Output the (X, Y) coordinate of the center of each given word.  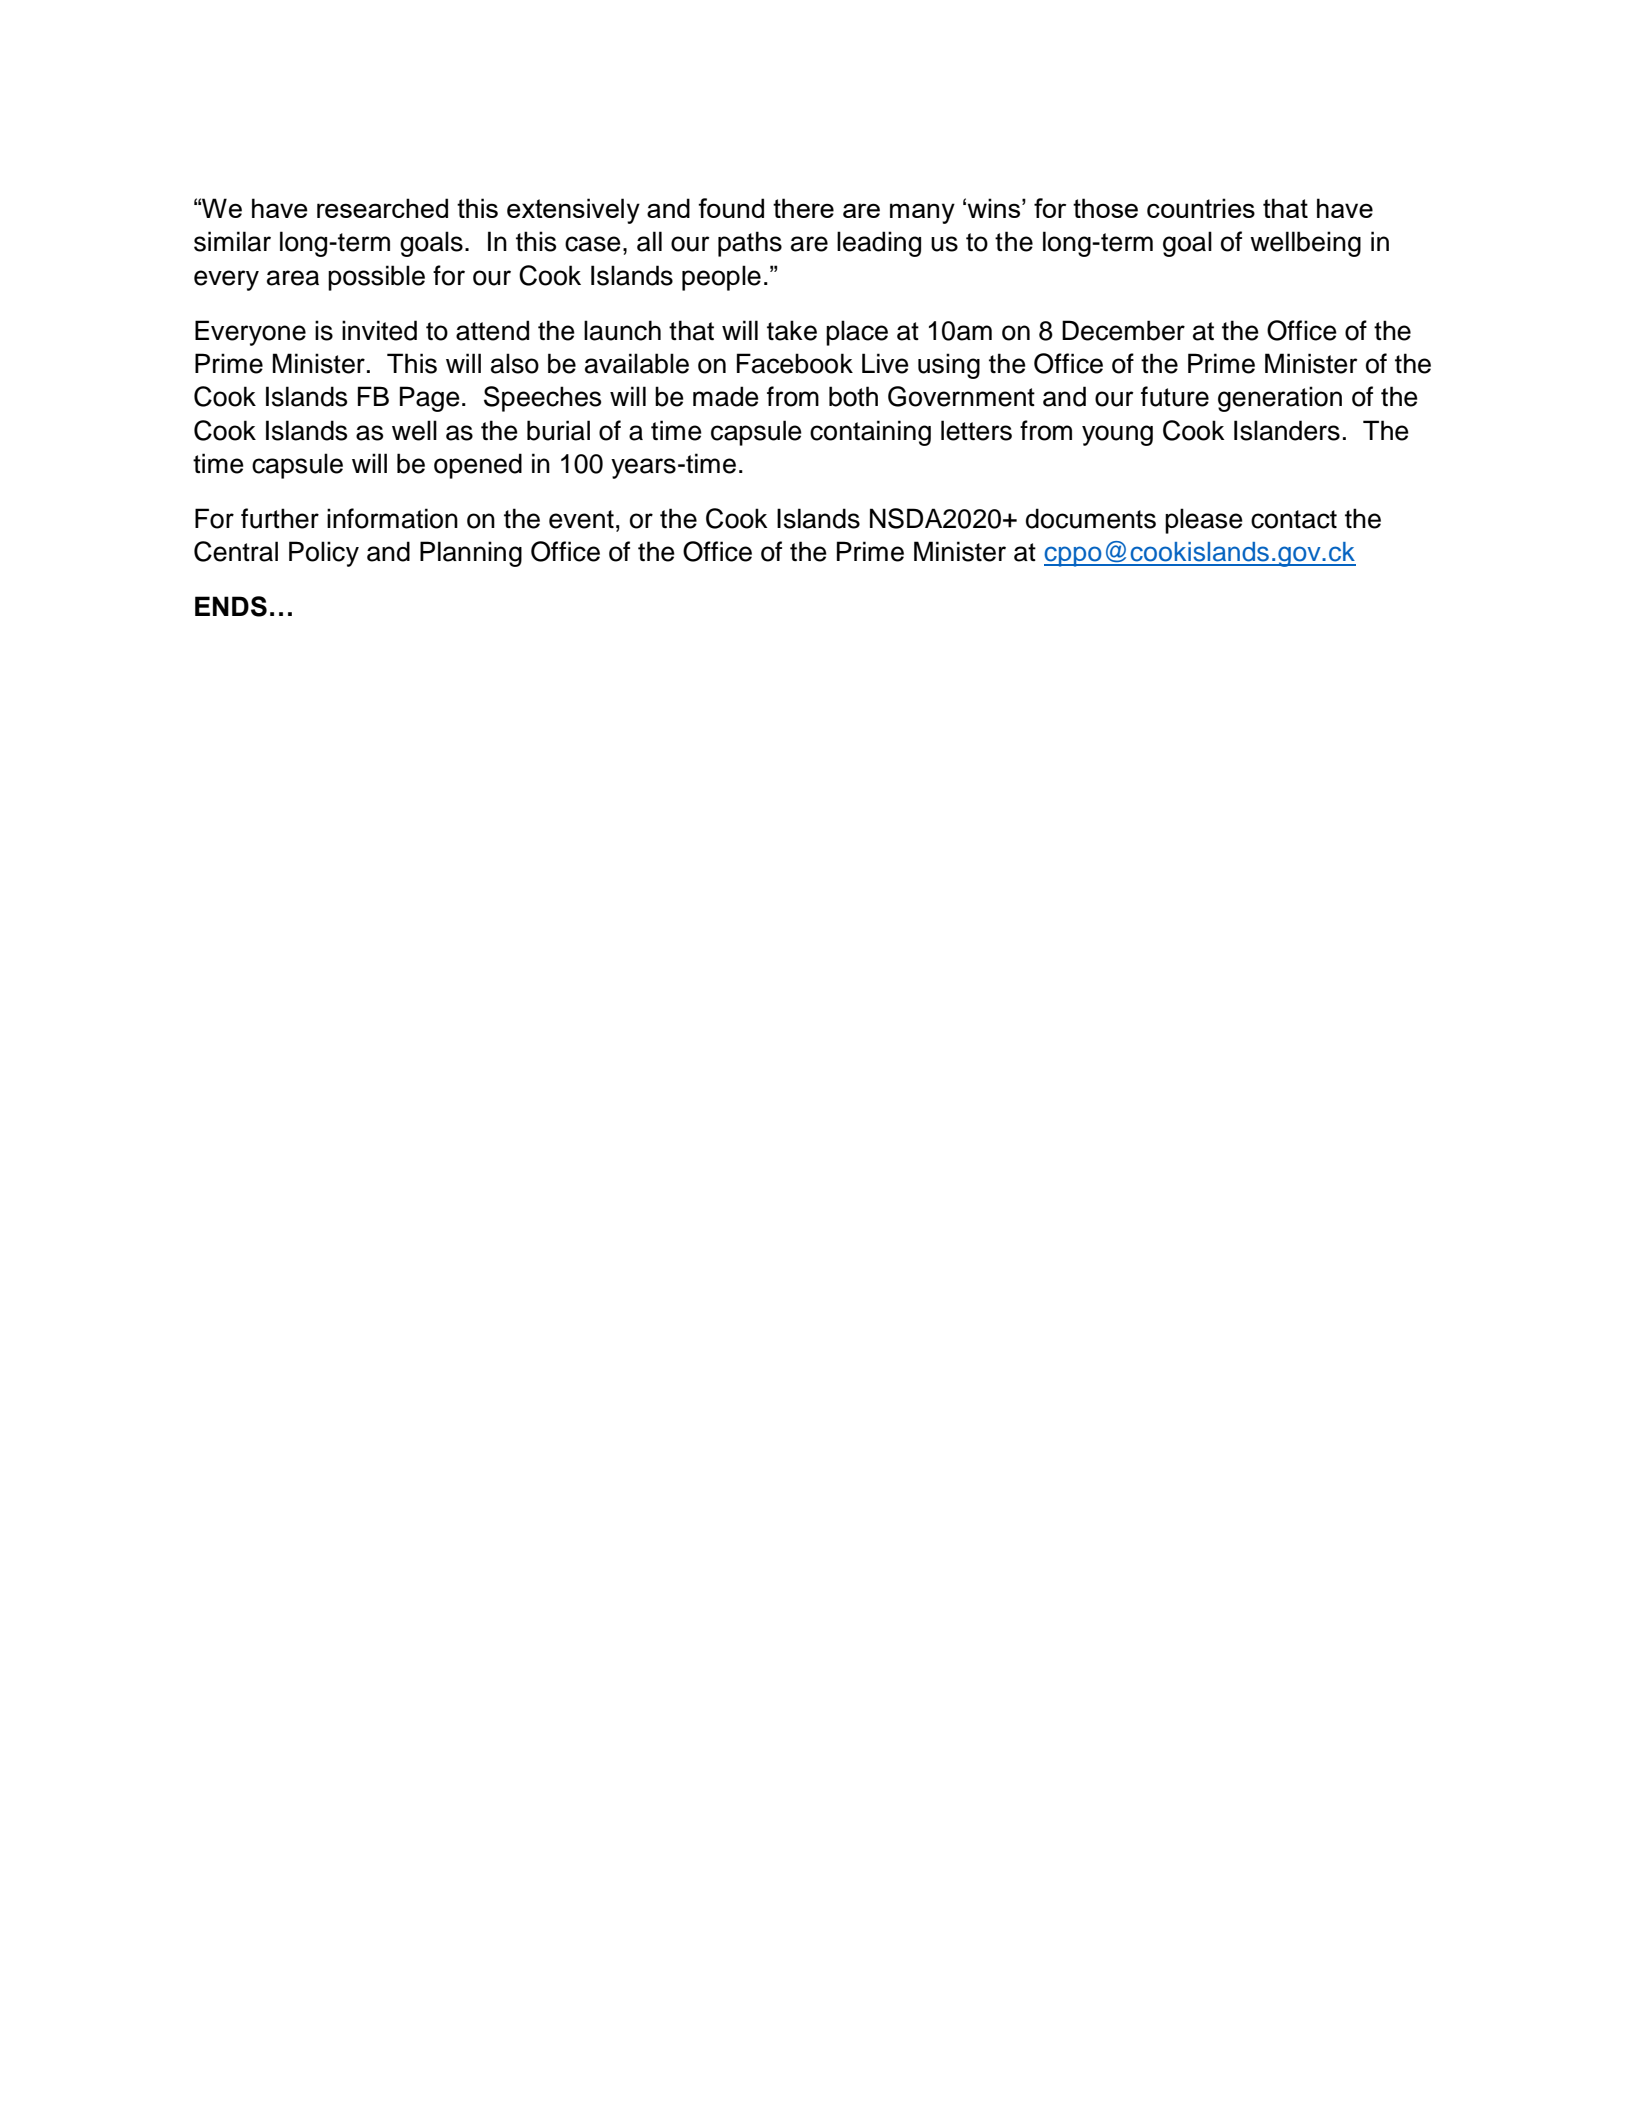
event (581, 519)
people (721, 278)
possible (376, 278)
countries (1201, 208)
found (731, 208)
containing (870, 433)
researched (382, 208)
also (515, 363)
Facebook (795, 363)
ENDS (231, 606)
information (392, 518)
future (1175, 396)
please (1204, 521)
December (1123, 330)
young (1117, 435)
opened (478, 466)
